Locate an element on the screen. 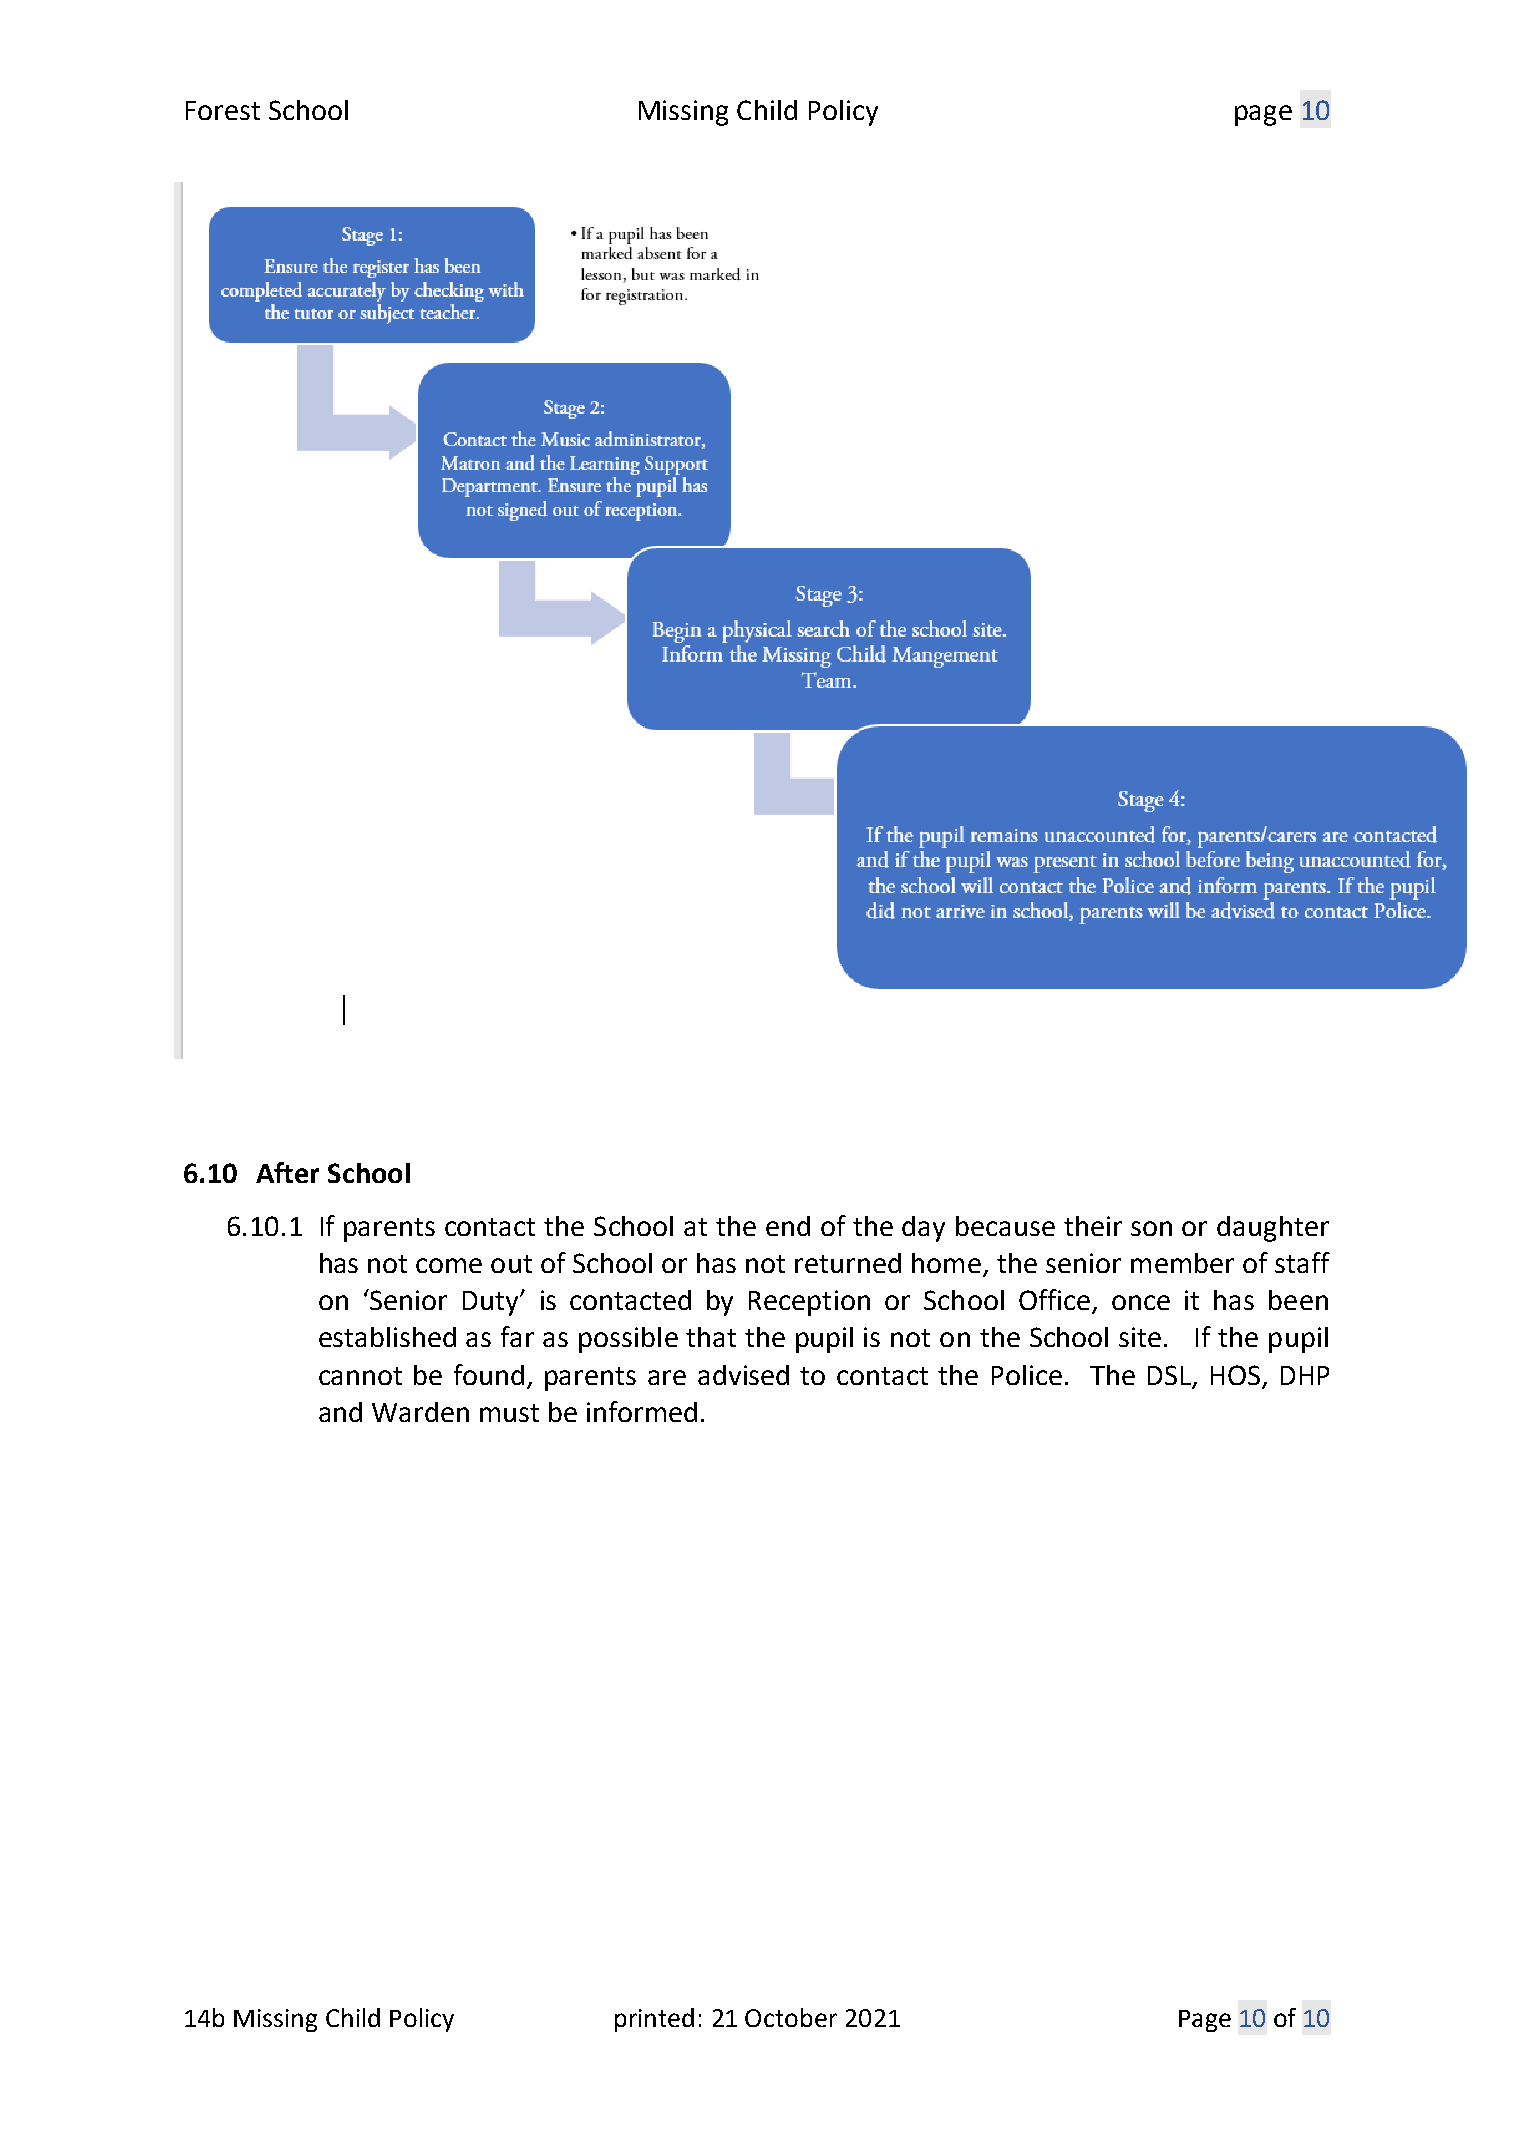  son is located at coordinates (1151, 1228).
